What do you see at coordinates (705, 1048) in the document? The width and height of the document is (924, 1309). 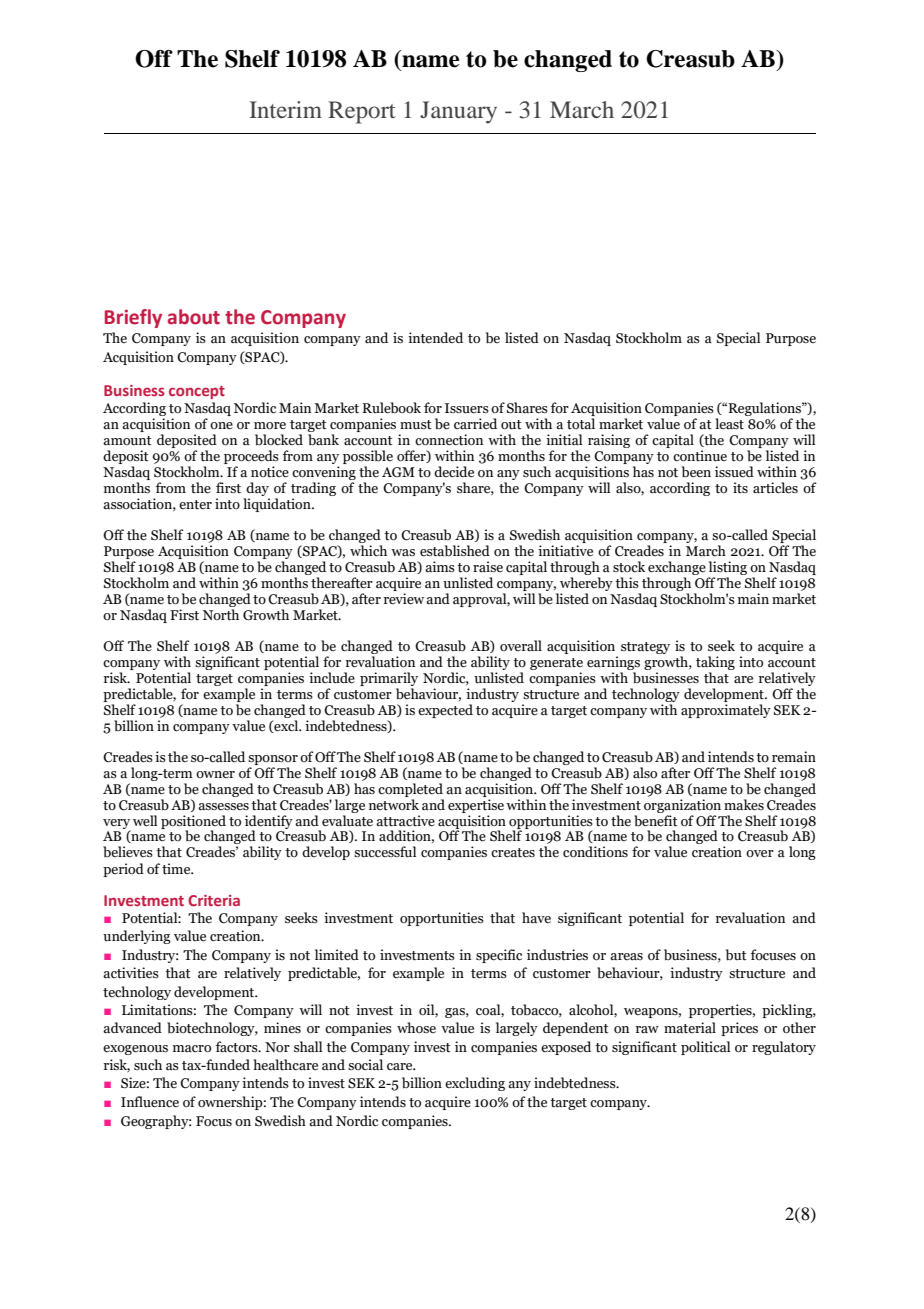 I see `political` at bounding box center [705, 1048].
